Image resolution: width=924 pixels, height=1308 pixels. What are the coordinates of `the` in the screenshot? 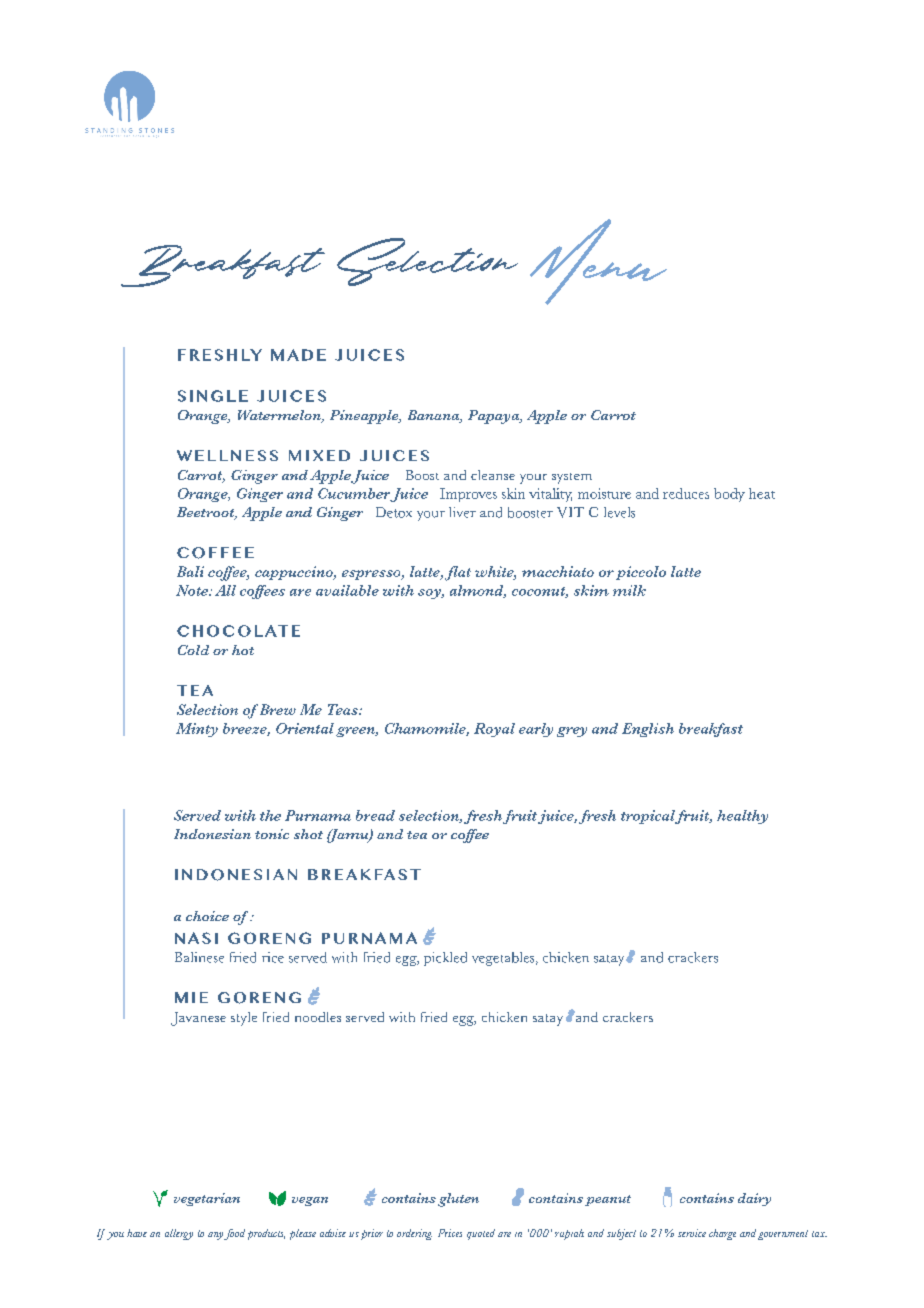 It's located at (270, 815).
